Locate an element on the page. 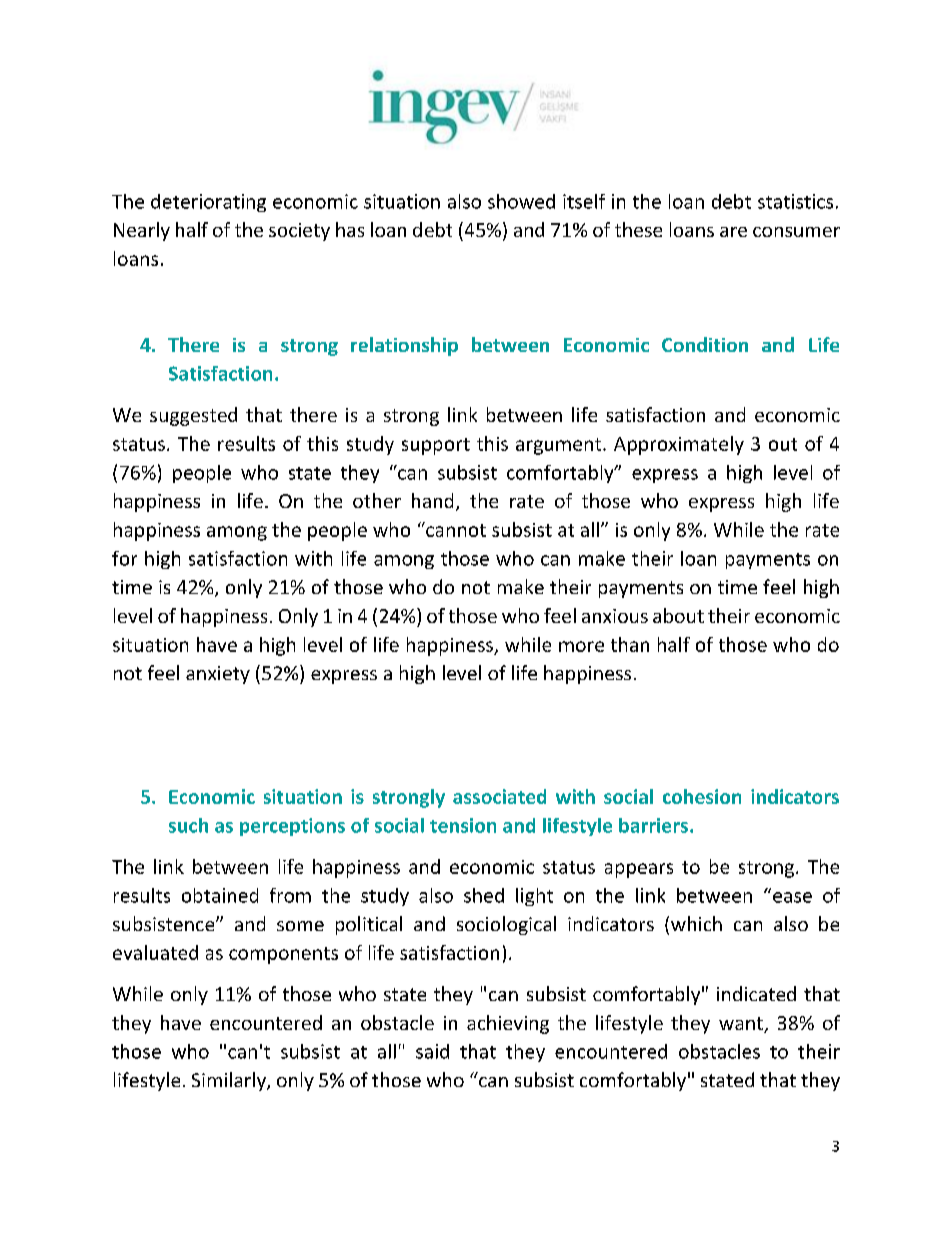  anxiety is located at coordinates (218, 675).
